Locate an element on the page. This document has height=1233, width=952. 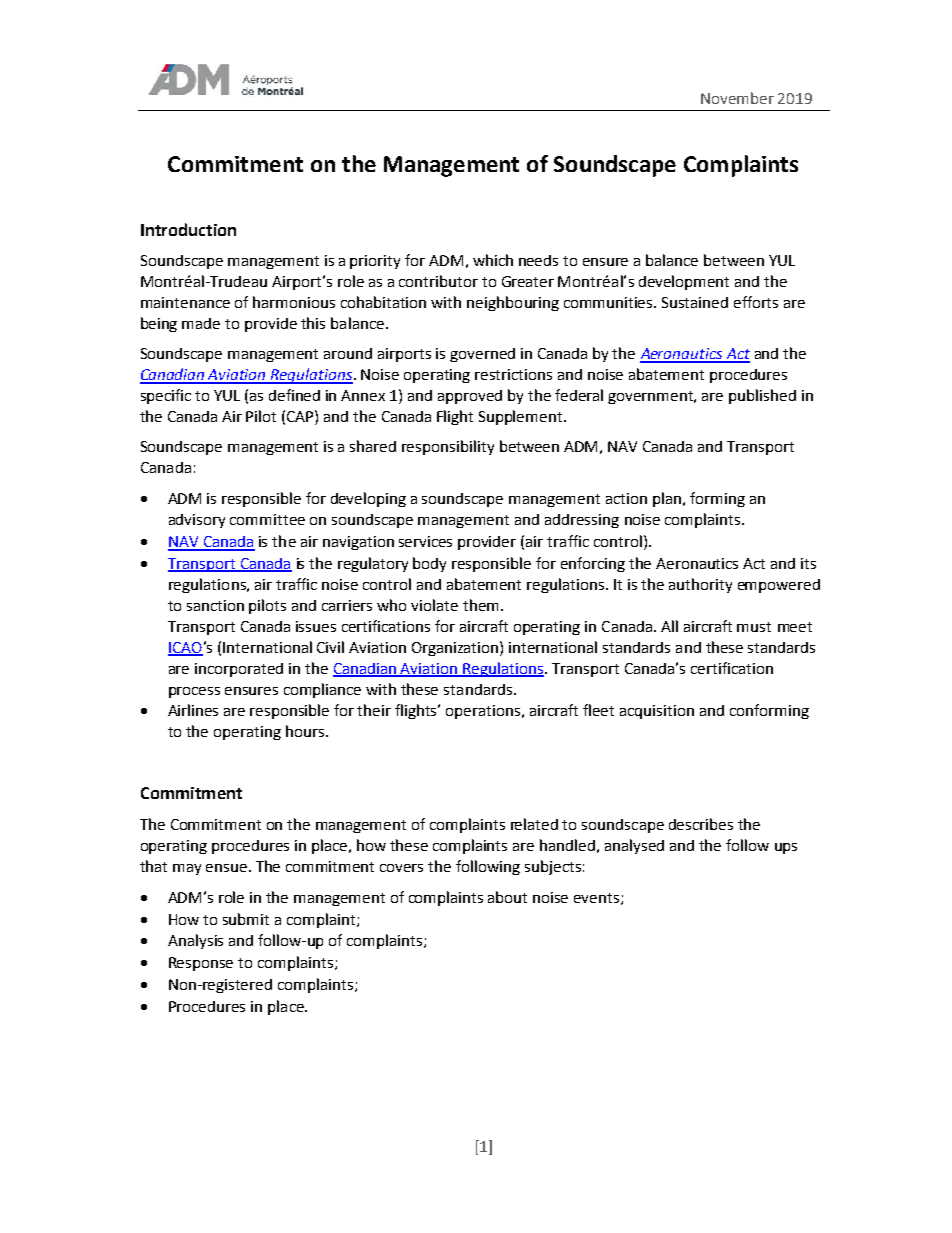
their is located at coordinates (374, 710).
